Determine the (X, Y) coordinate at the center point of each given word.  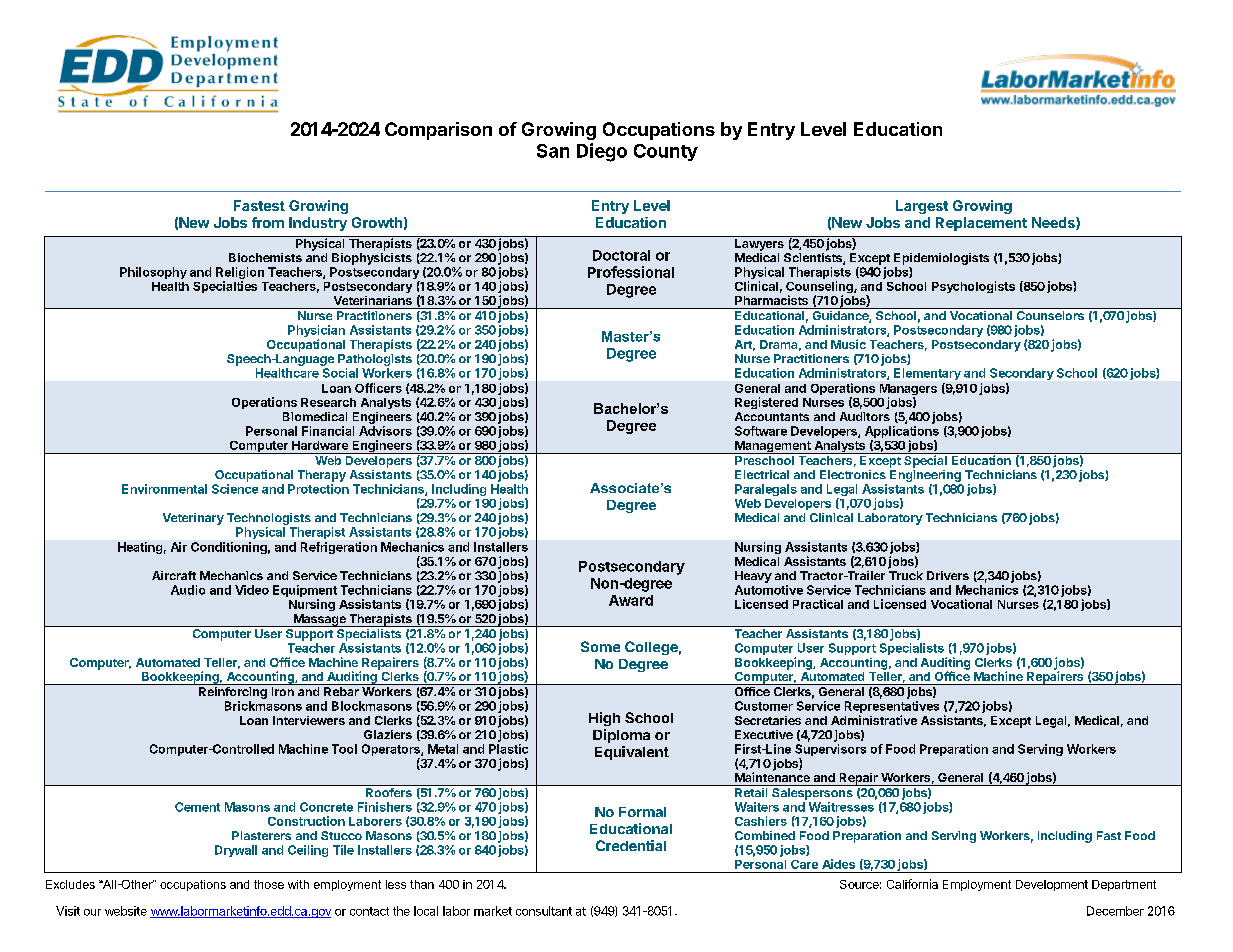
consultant (544, 911)
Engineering (925, 476)
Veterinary (193, 519)
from (268, 222)
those (269, 884)
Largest (922, 207)
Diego (602, 152)
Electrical (762, 474)
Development (1052, 885)
